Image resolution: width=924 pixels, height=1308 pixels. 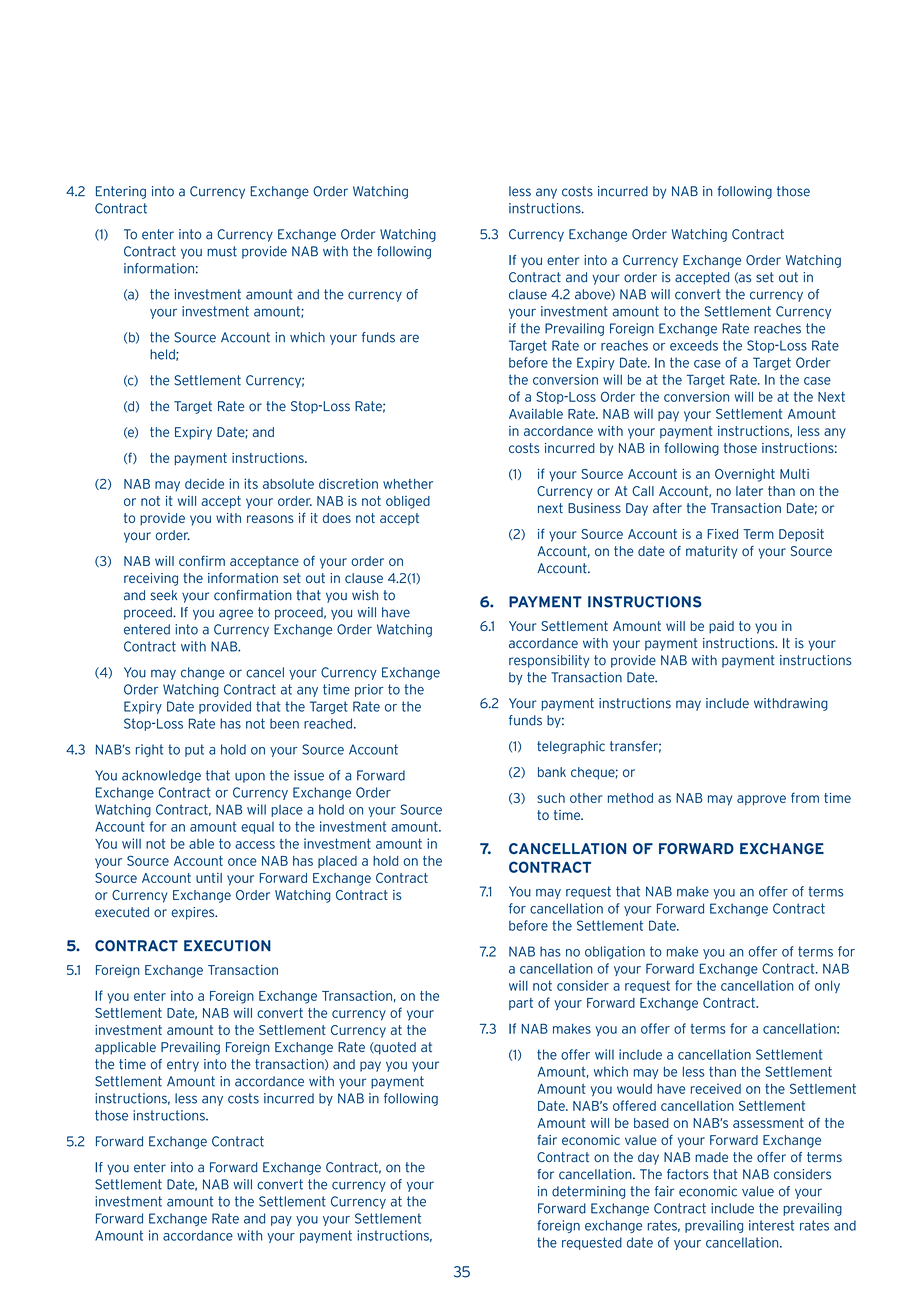 What do you see at coordinates (194, 750) in the document?
I see `put` at bounding box center [194, 750].
